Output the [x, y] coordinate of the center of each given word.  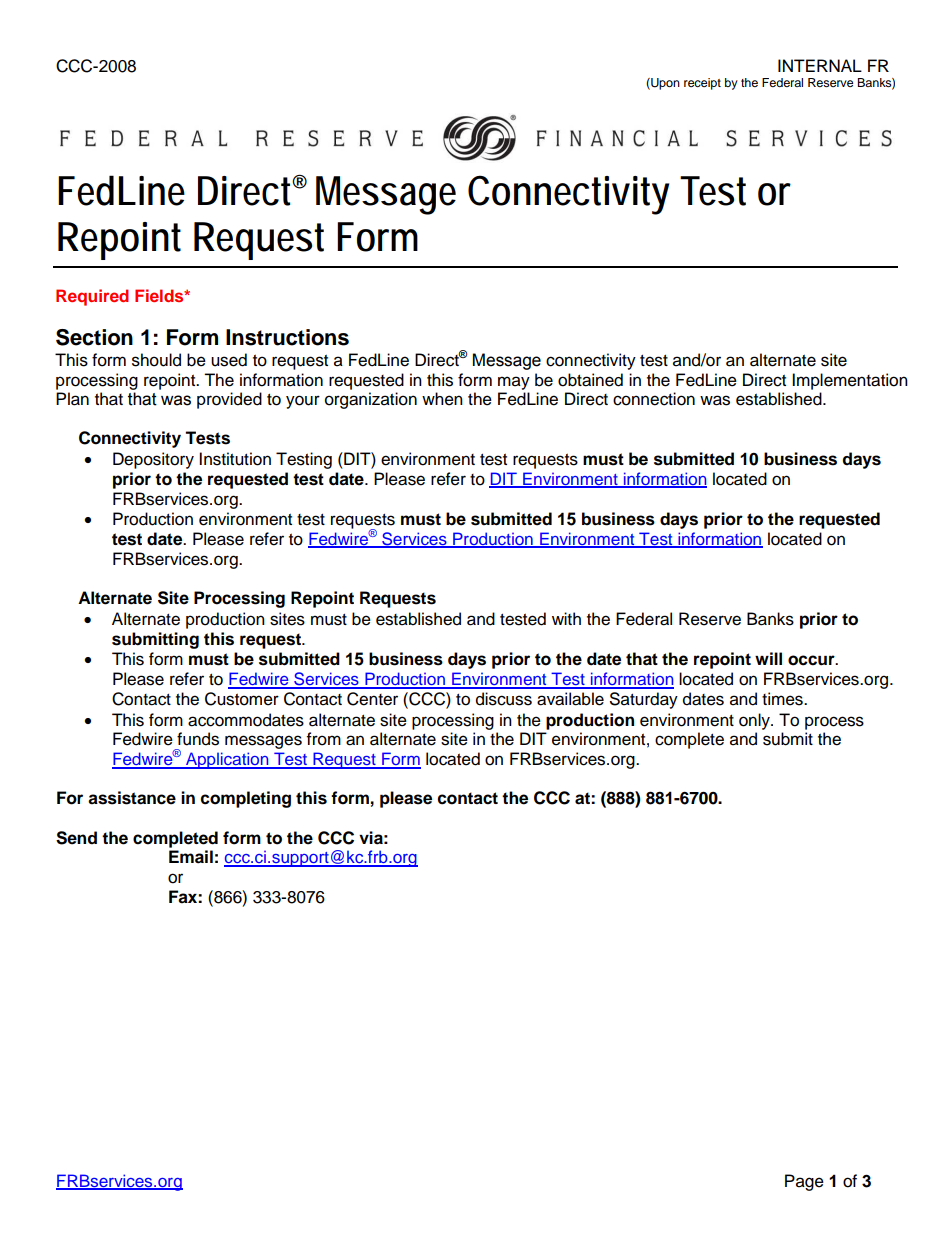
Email [191, 857]
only [755, 721]
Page [804, 1182]
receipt [702, 84]
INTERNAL [820, 65]
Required [92, 297]
